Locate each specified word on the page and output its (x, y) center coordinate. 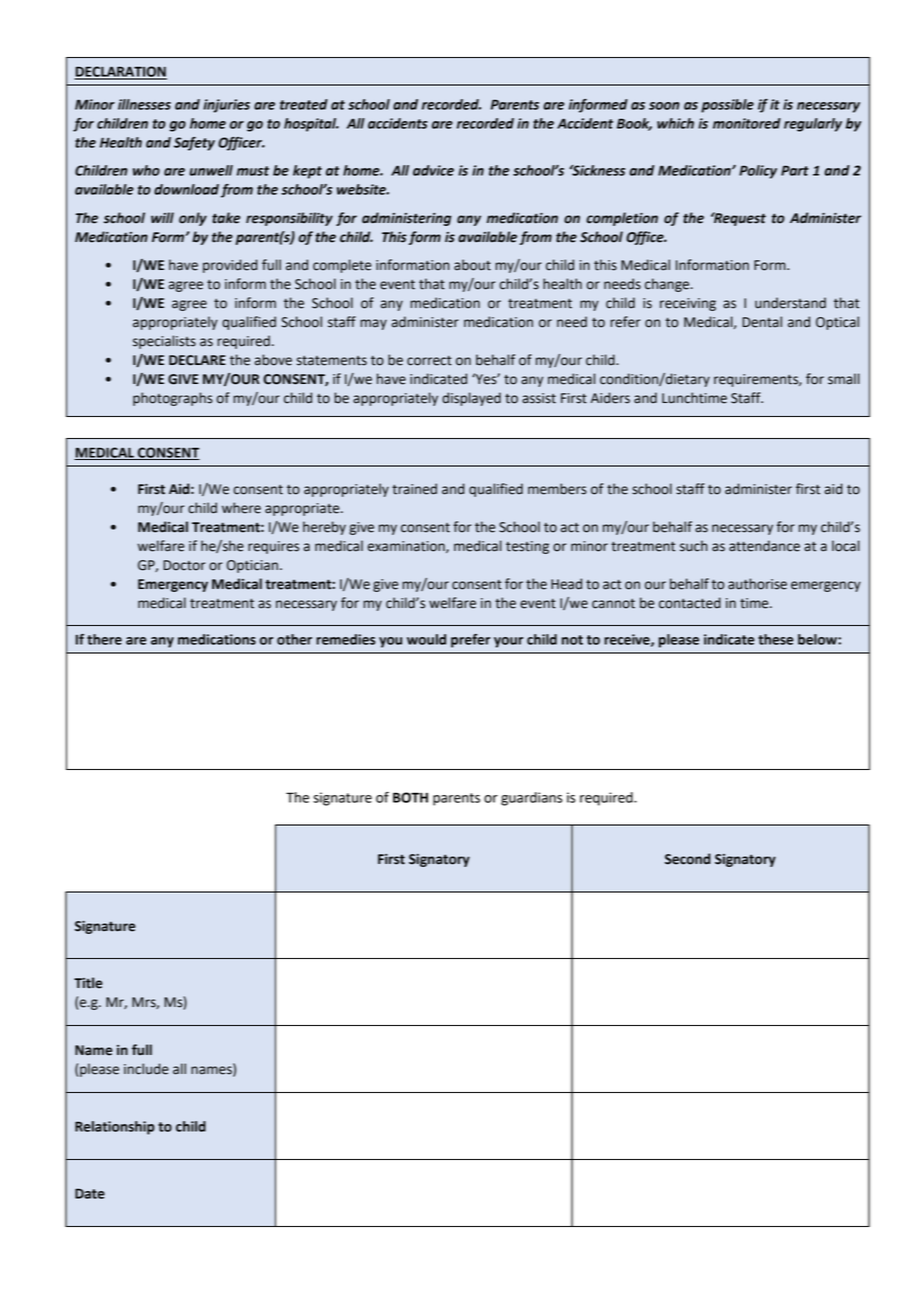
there (104, 639)
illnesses (144, 104)
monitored (747, 123)
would (426, 639)
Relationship (115, 1128)
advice (433, 170)
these (776, 639)
